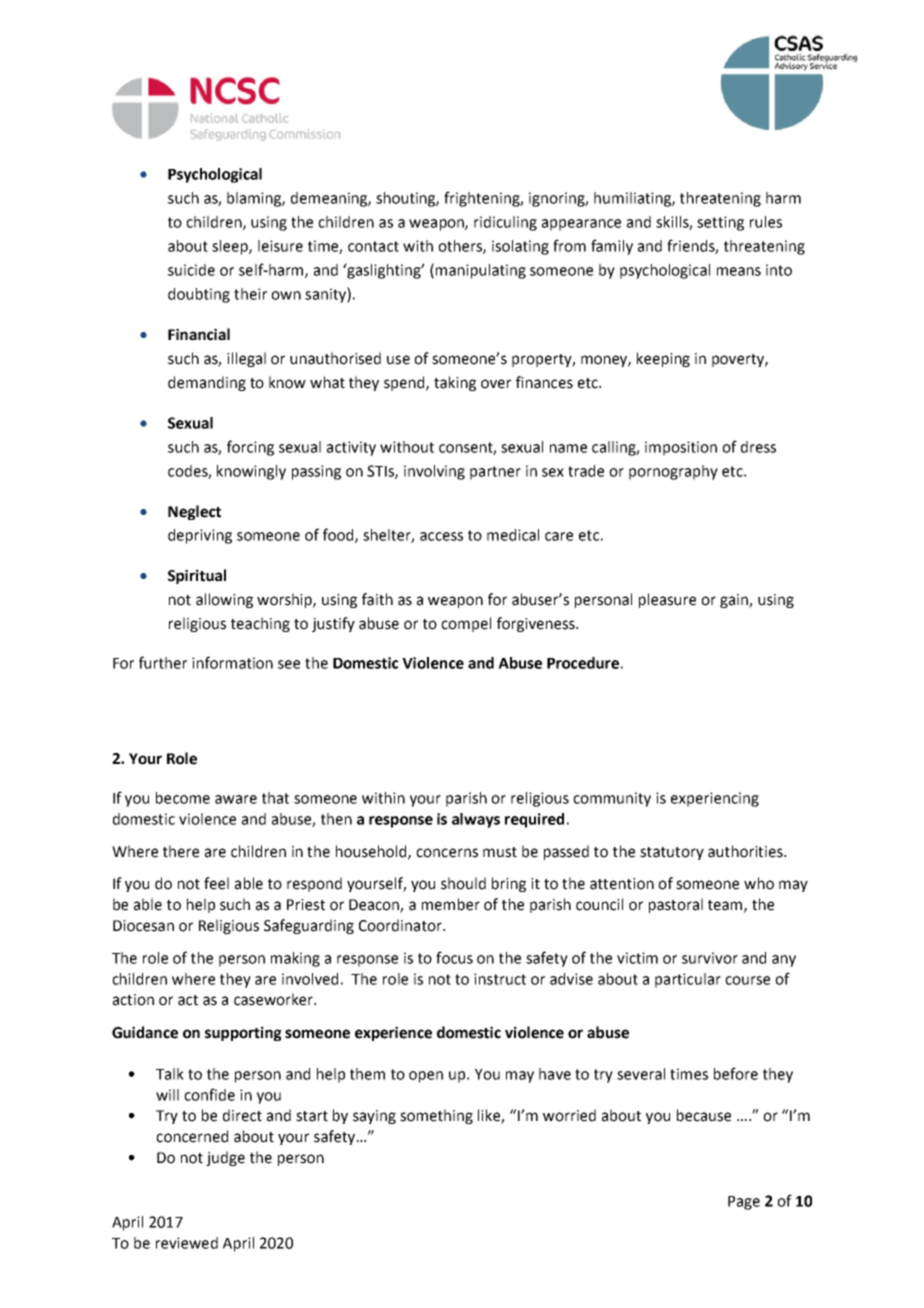  Describe the element at coordinates (191, 270) in the document. I see `suicide` at that location.
